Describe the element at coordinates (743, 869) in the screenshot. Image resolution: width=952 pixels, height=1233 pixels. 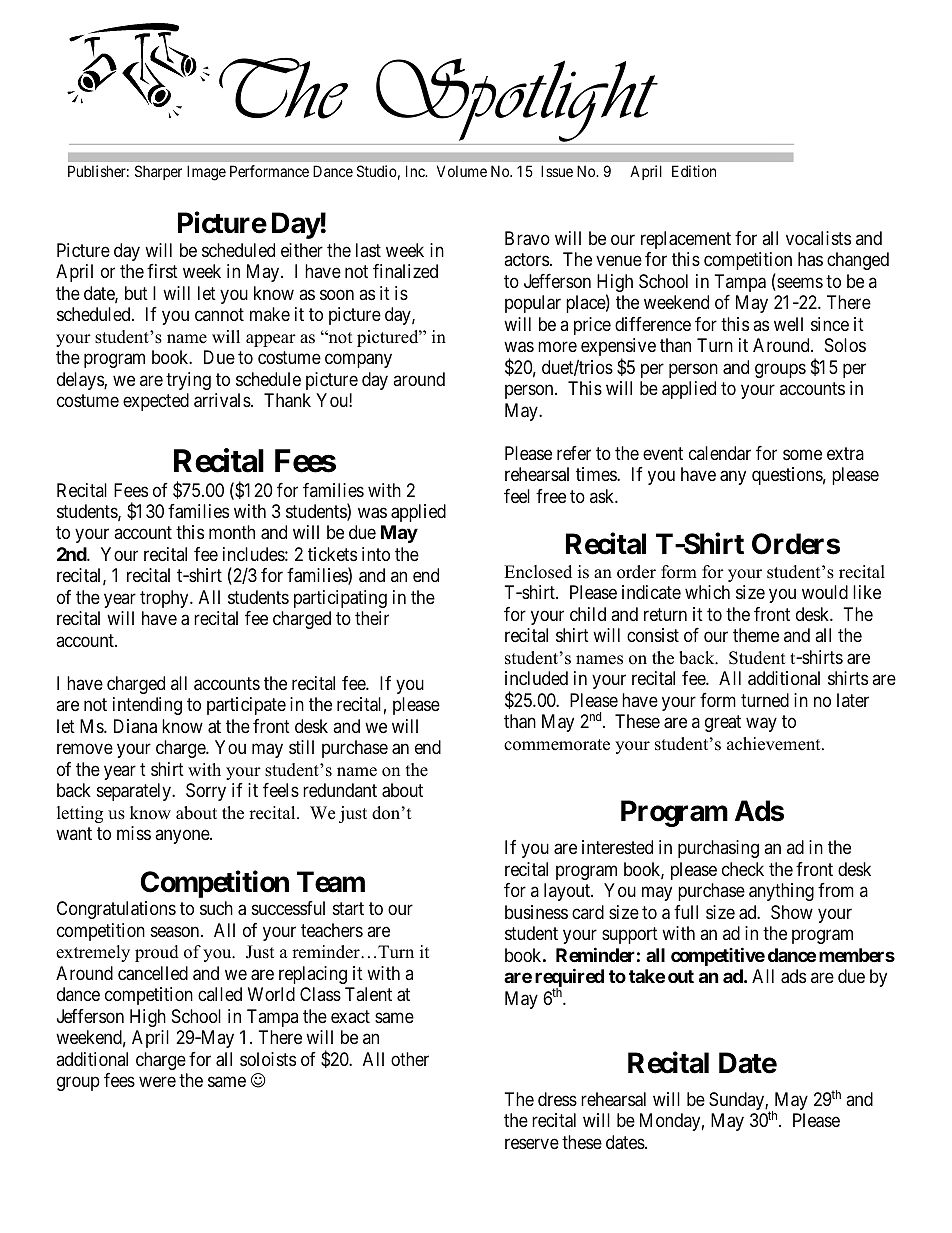
I see `check` at that location.
